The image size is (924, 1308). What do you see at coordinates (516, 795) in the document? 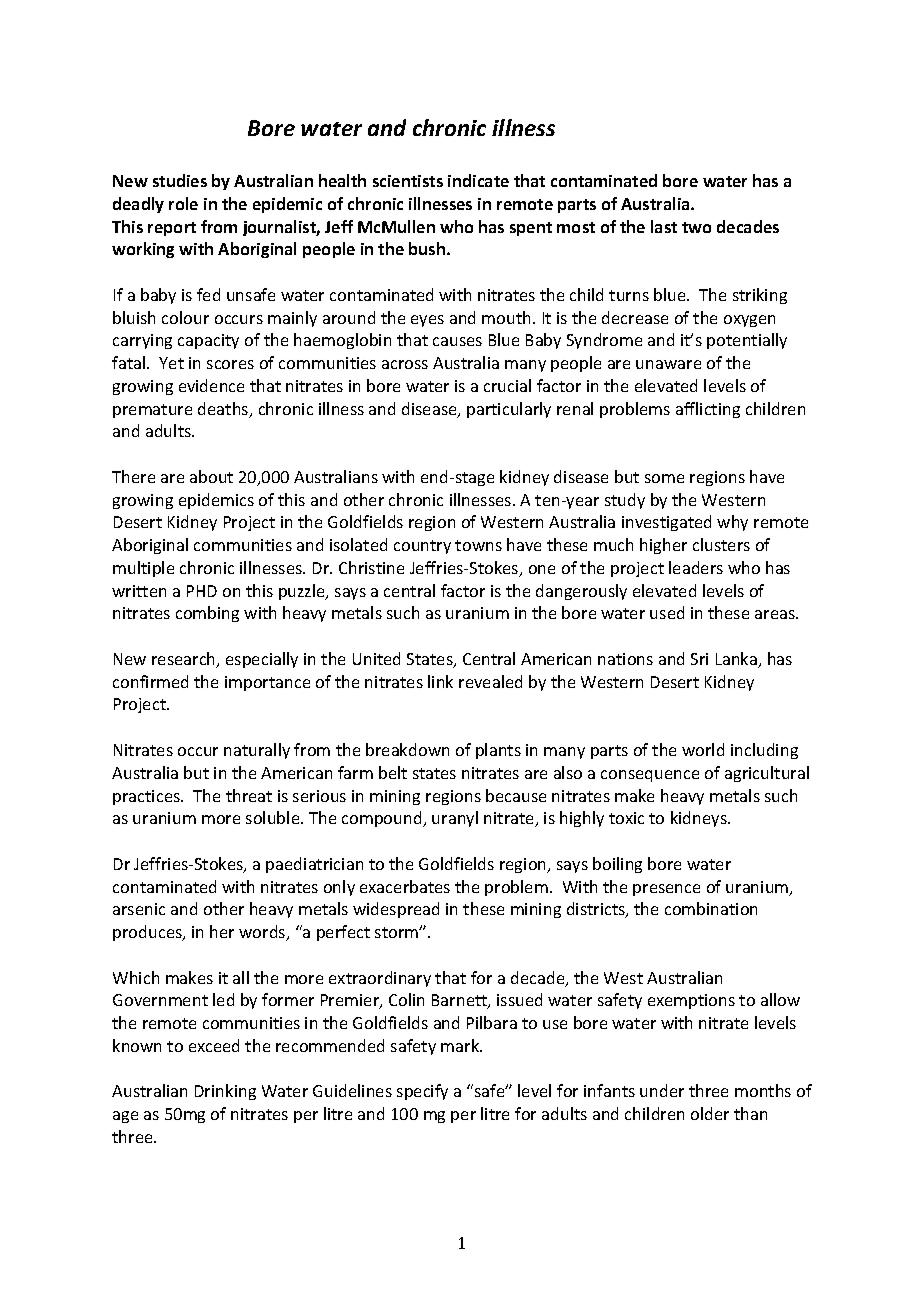
I see `because` at bounding box center [516, 795].
